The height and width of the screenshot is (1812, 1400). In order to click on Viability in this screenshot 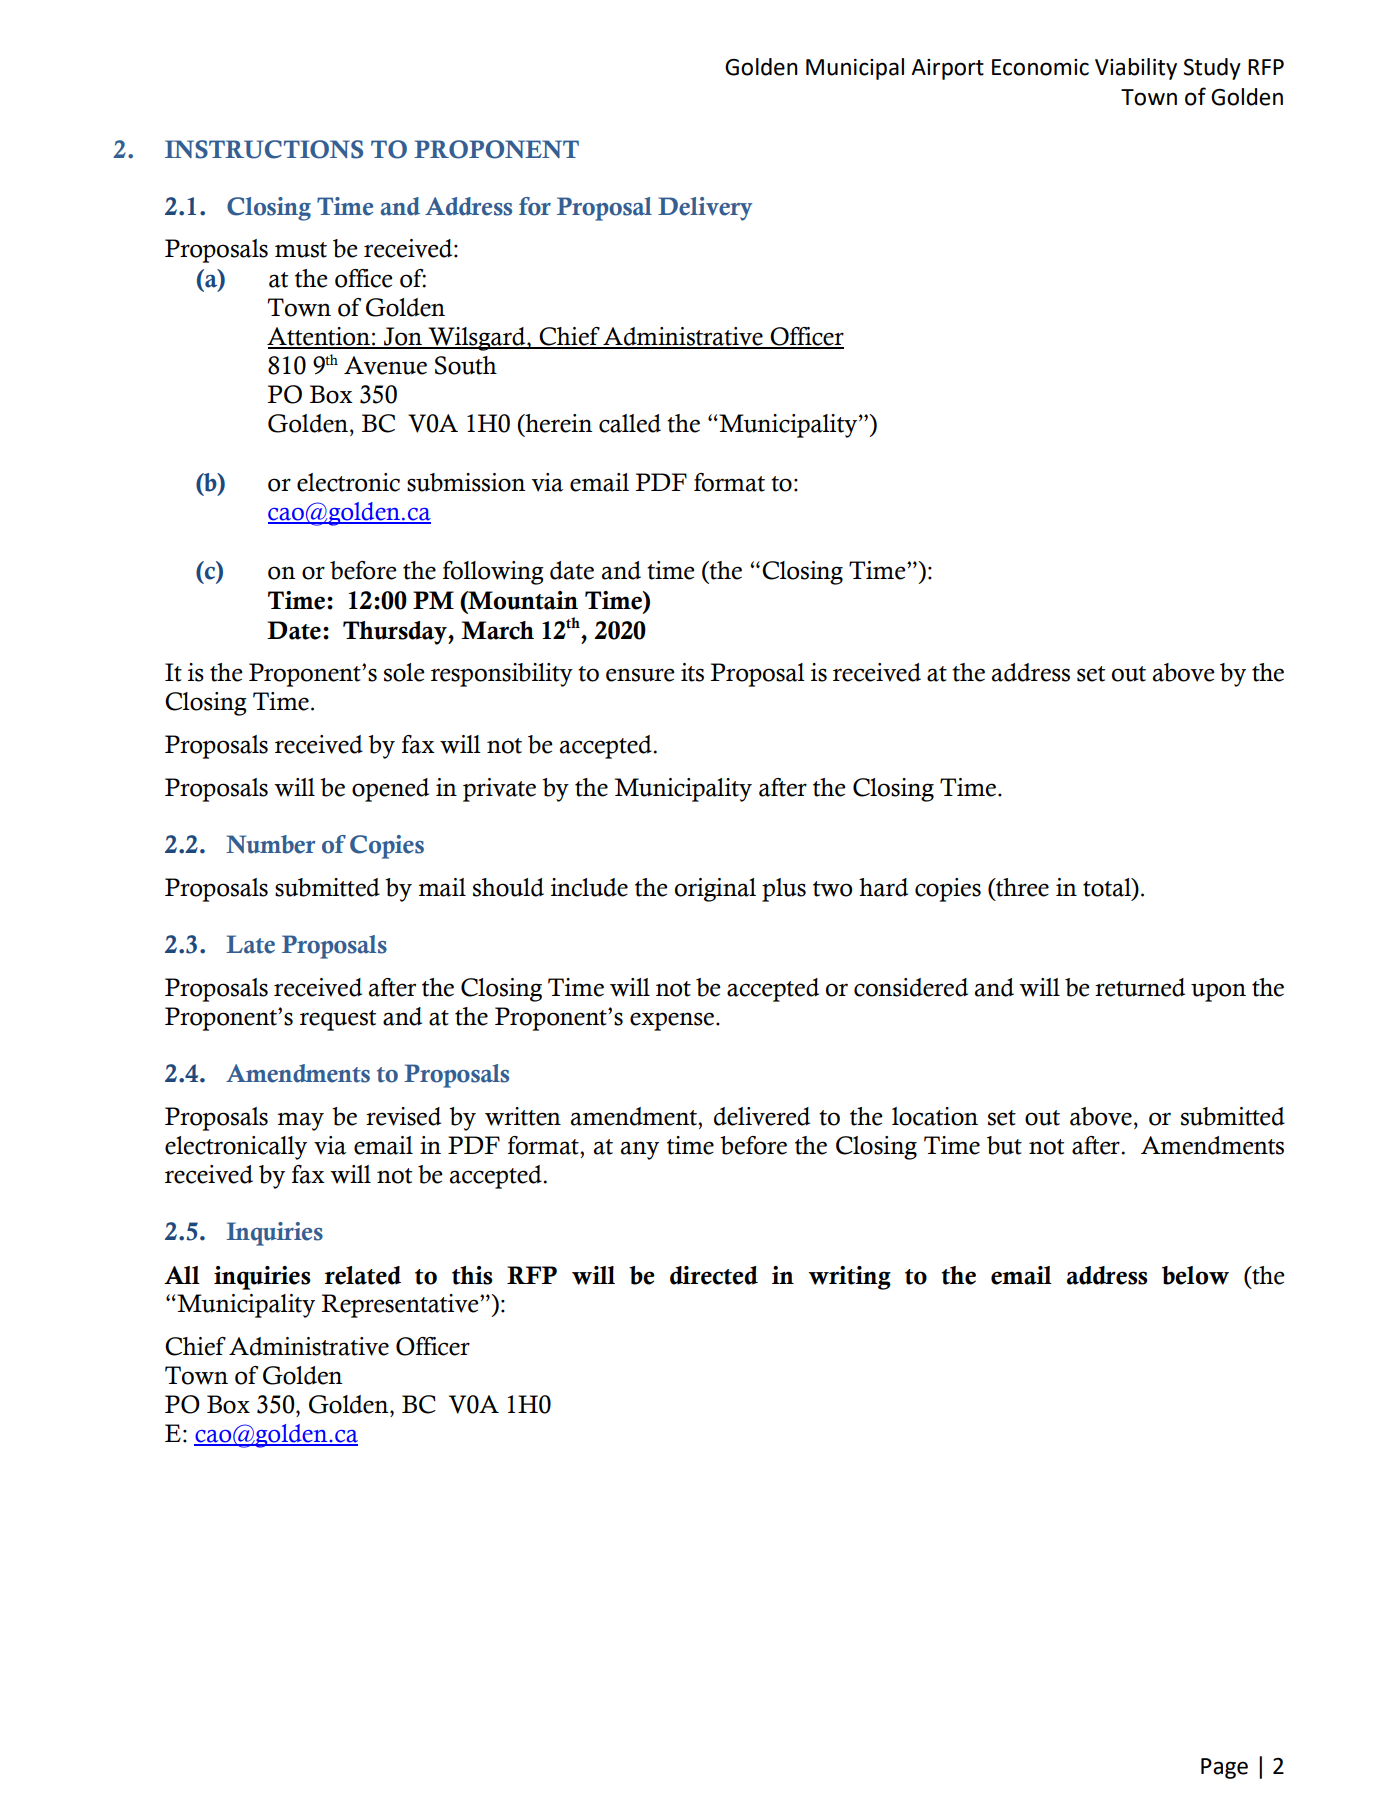, I will do `click(1136, 69)`.
